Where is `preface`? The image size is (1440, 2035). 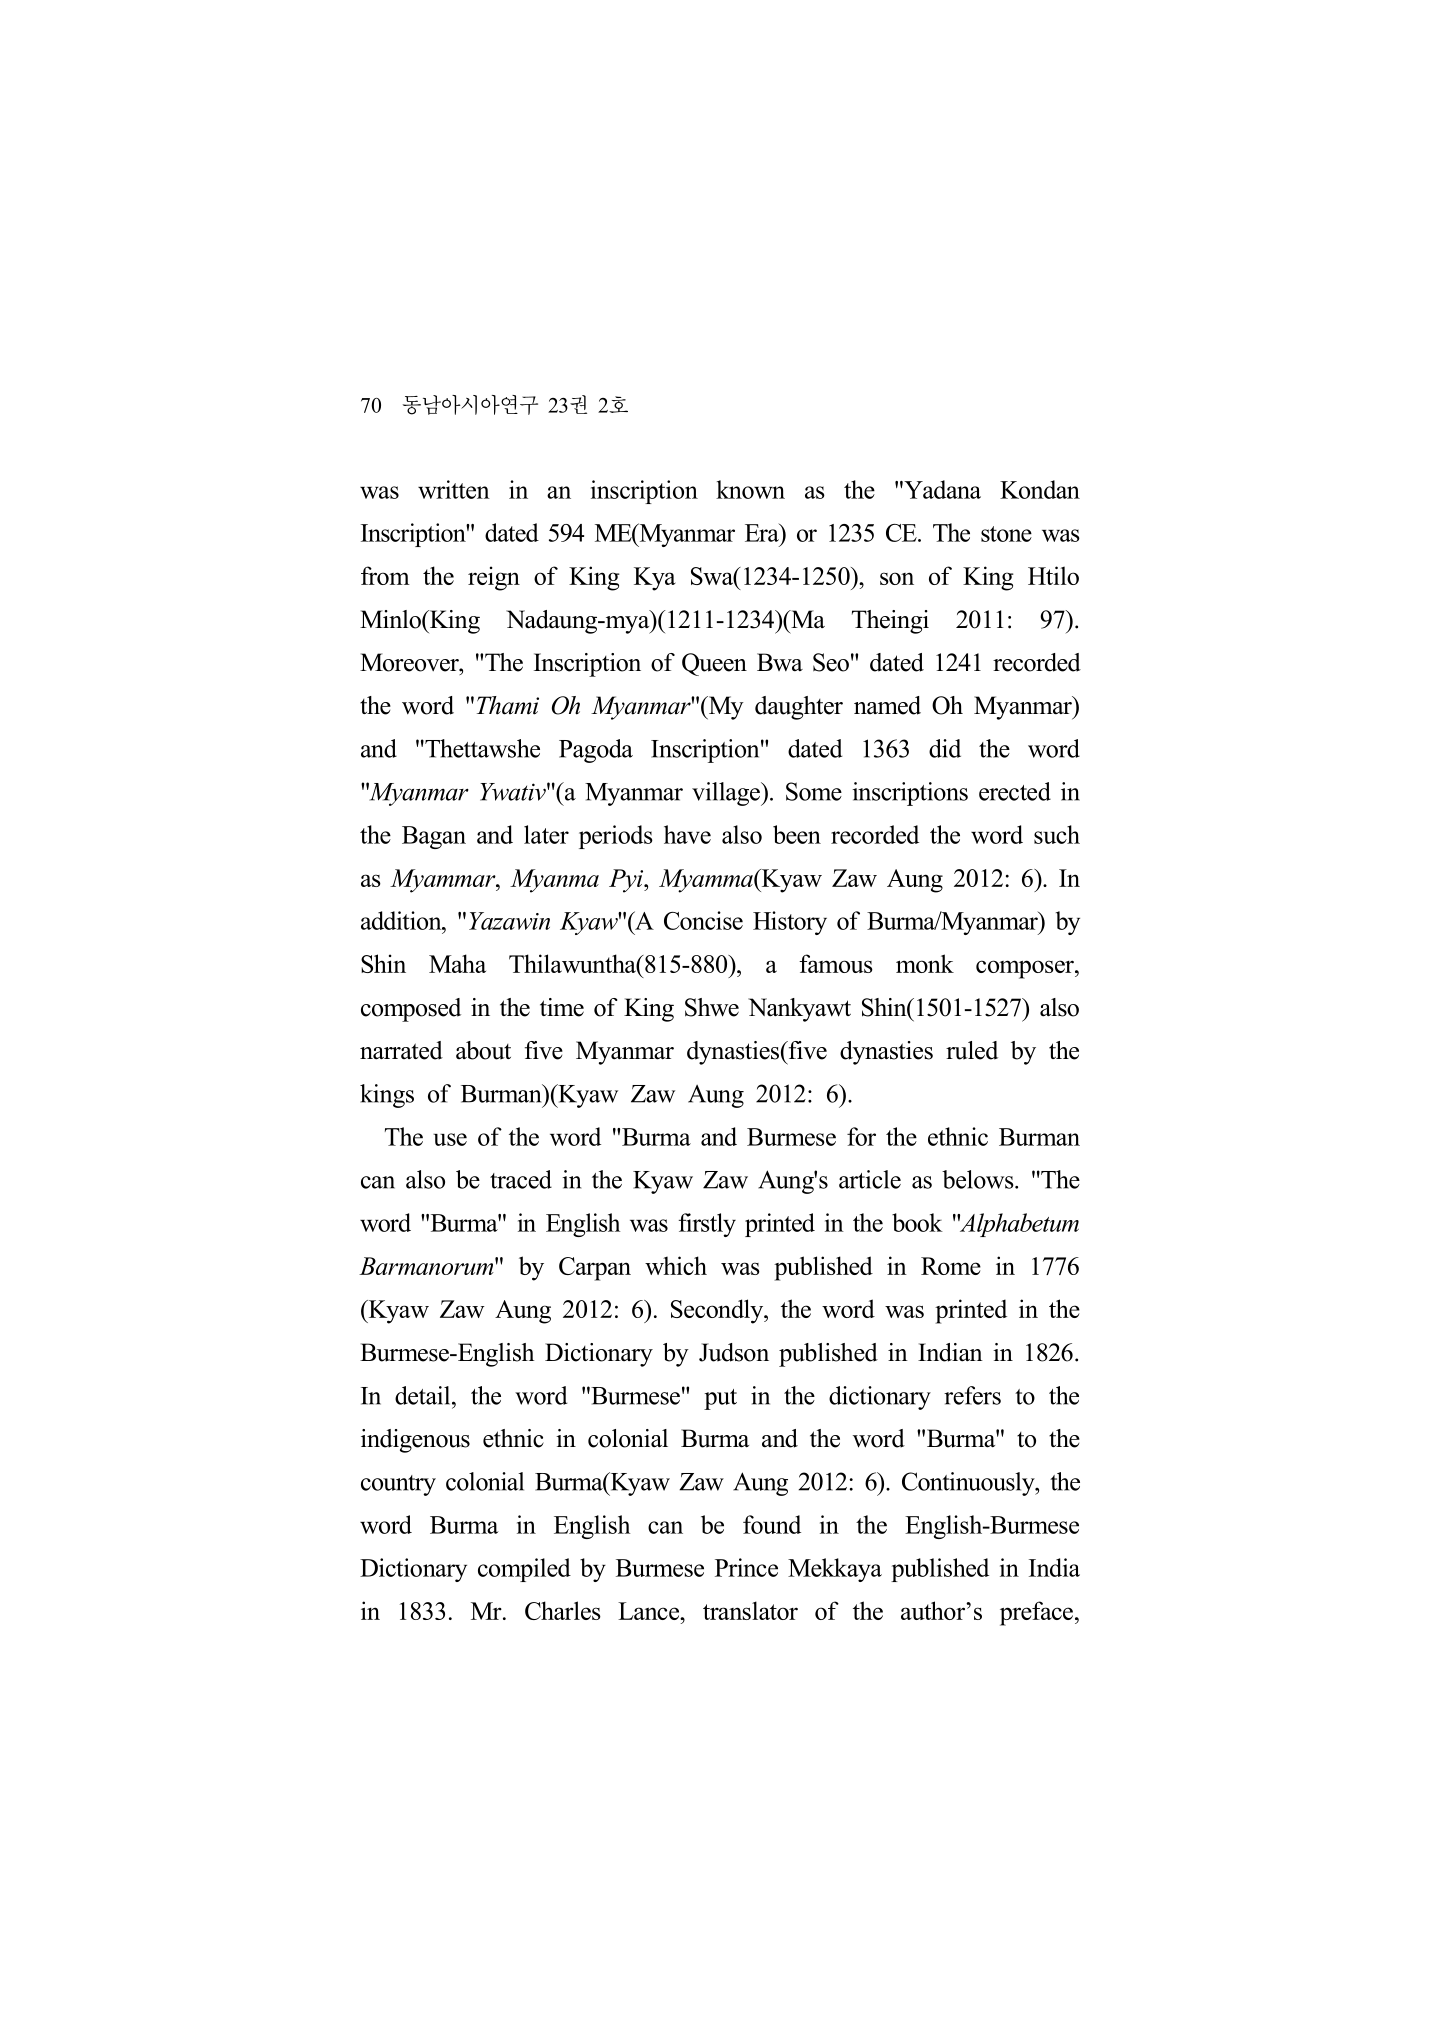 preface is located at coordinates (1036, 1613).
